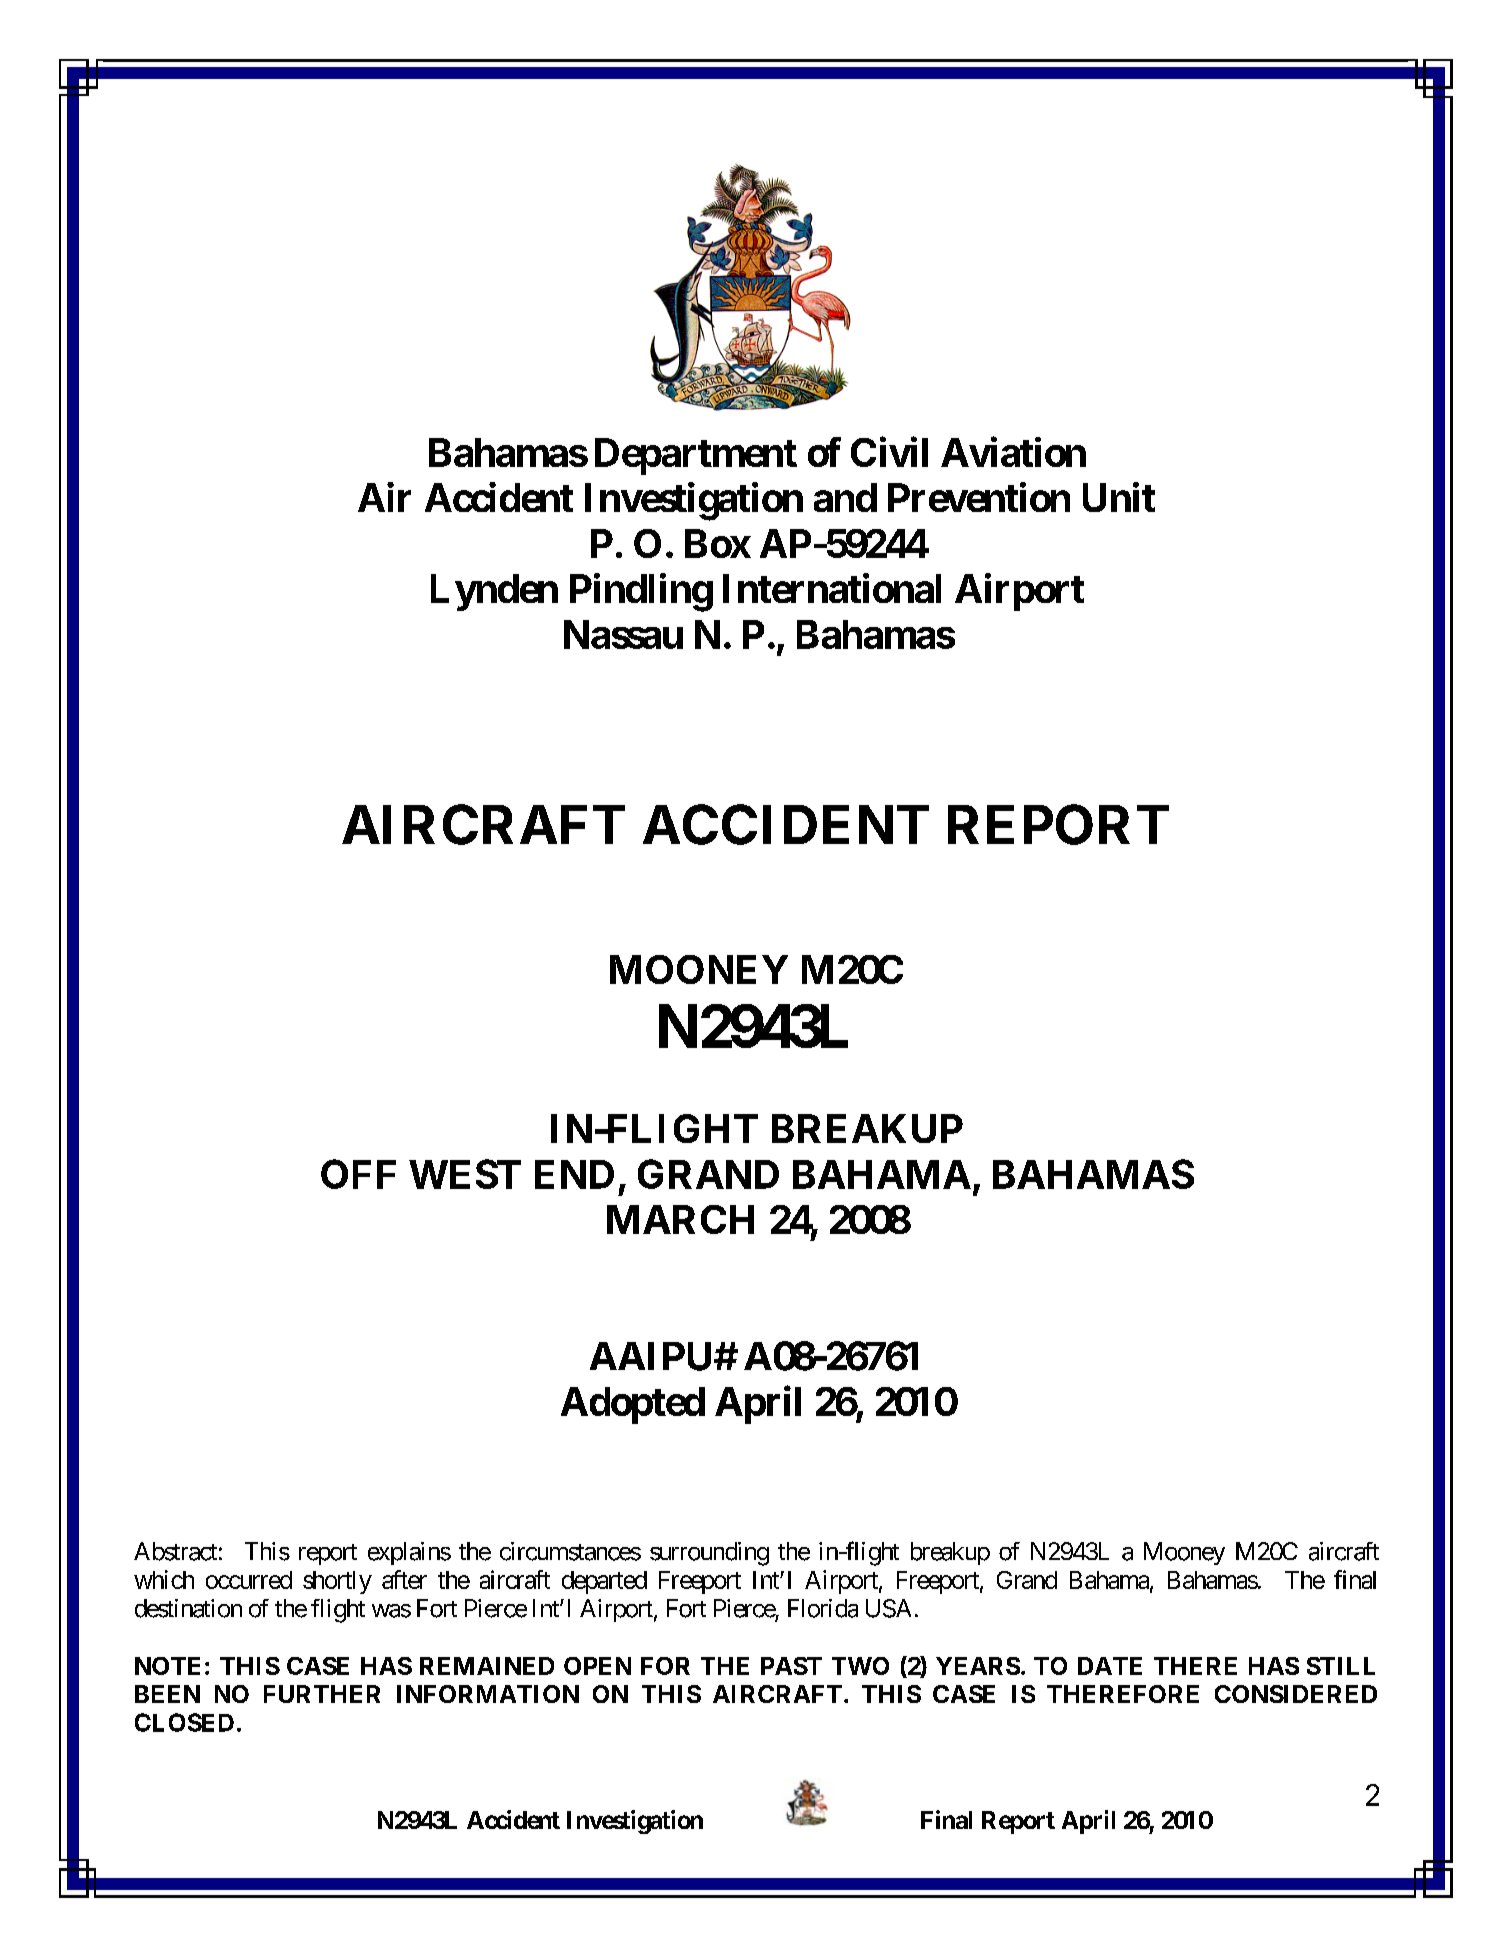 This image has width=1512, height=1957. Describe the element at coordinates (623, 634) in the image. I see `Nassau` at that location.
